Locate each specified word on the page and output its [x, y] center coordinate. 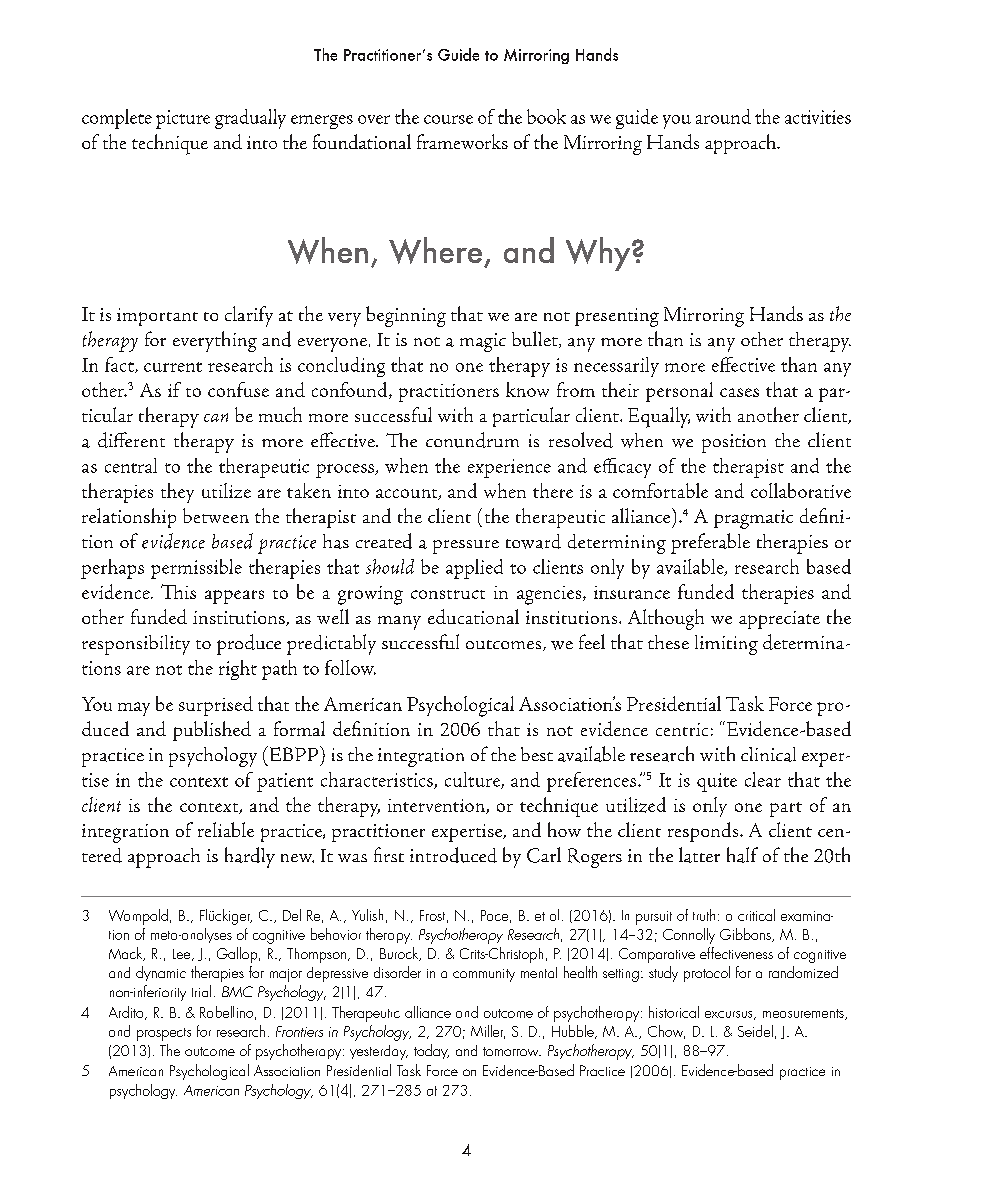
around [723, 116]
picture [183, 119]
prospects [164, 1034]
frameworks [462, 141]
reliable [226, 829]
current [173, 367]
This [178, 591]
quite [717, 782]
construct [448, 594]
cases [739, 392]
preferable [710, 543]
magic [483, 342]
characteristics [378, 780]
